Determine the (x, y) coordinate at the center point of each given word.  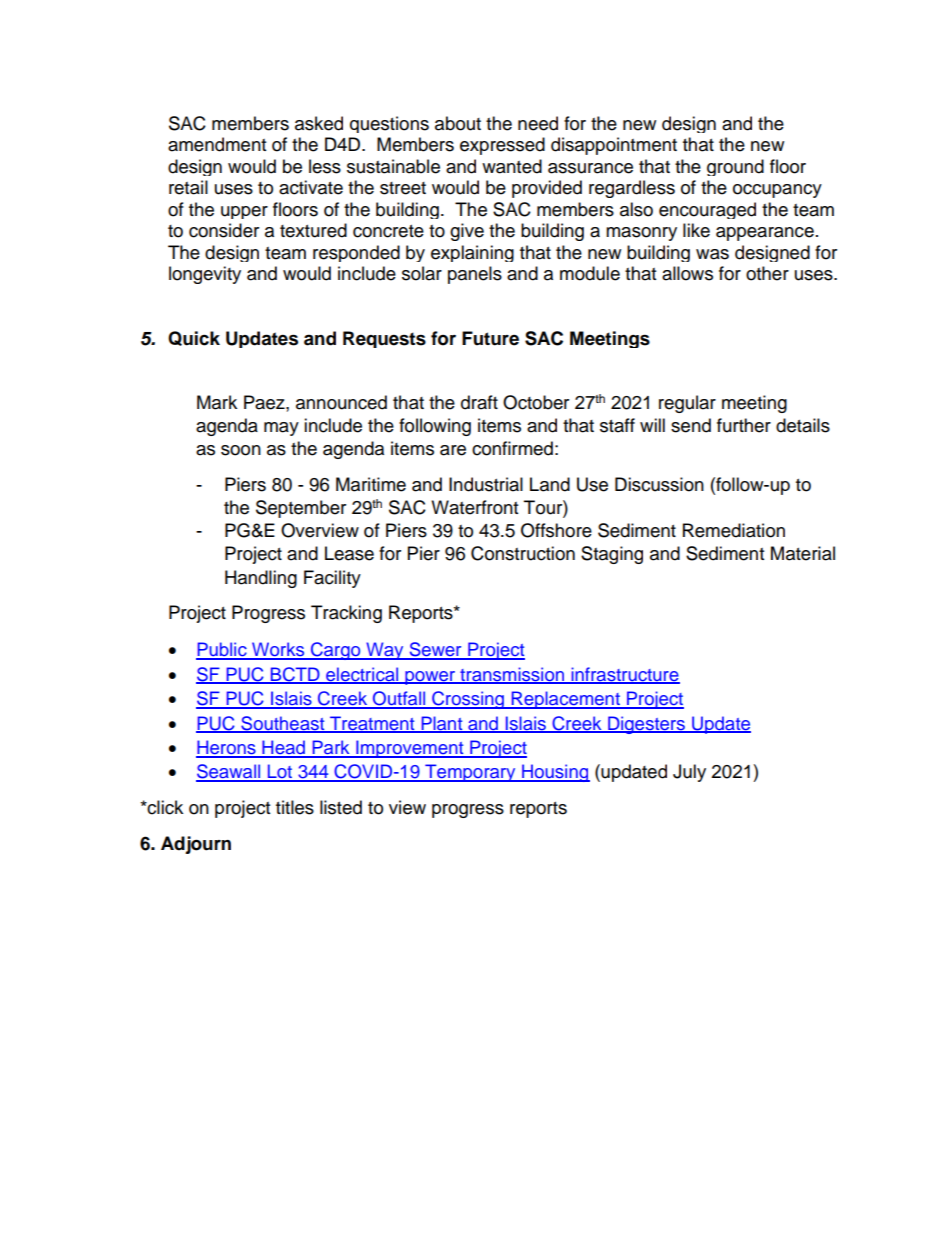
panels (475, 275)
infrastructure (624, 675)
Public (222, 650)
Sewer (435, 650)
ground (735, 167)
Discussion (659, 484)
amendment (217, 144)
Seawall (229, 772)
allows (687, 273)
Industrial (486, 484)
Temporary (470, 773)
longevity (205, 275)
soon (241, 450)
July (689, 773)
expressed (502, 146)
